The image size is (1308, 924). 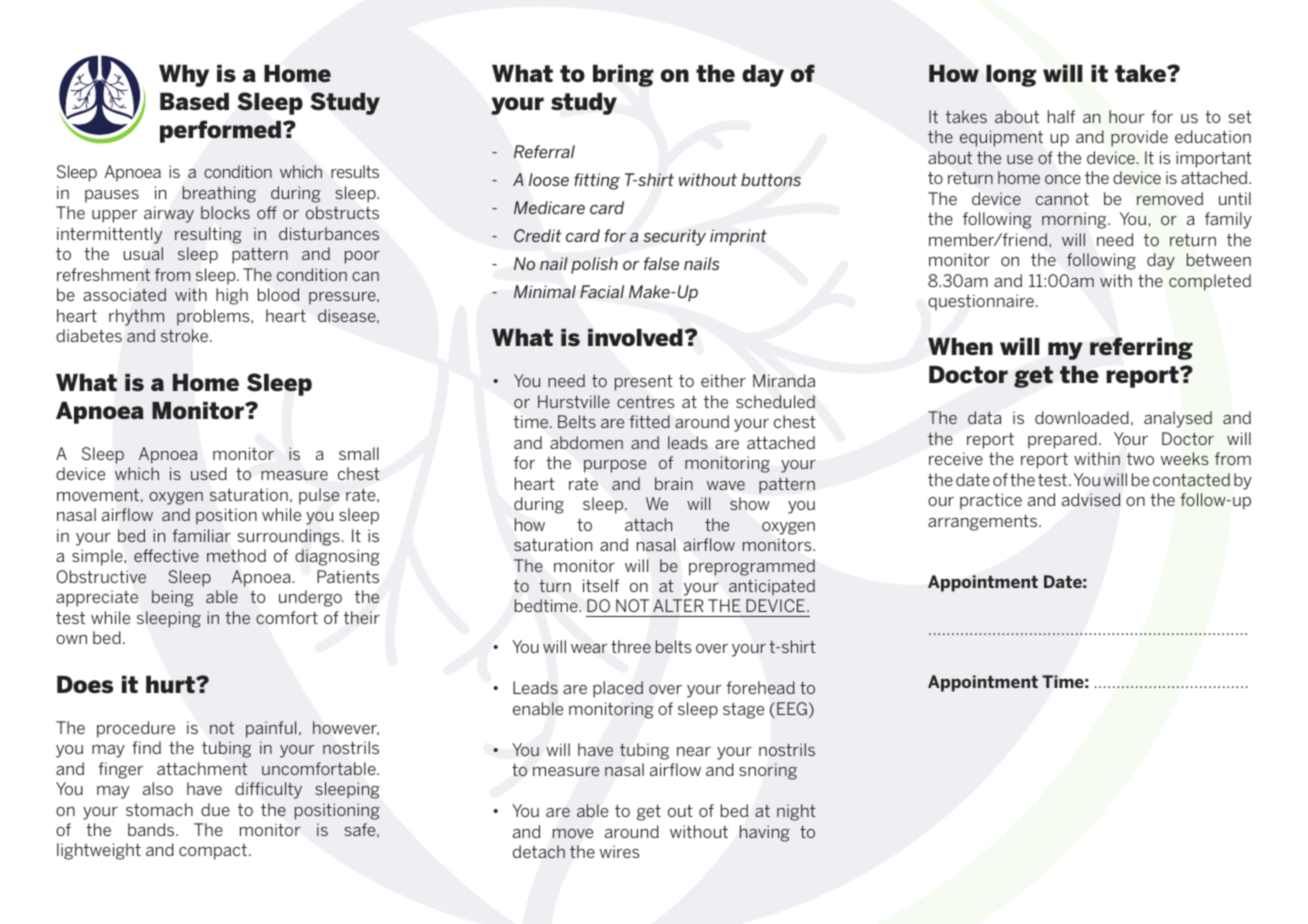 What do you see at coordinates (194, 102) in the screenshot?
I see `Based` at bounding box center [194, 102].
